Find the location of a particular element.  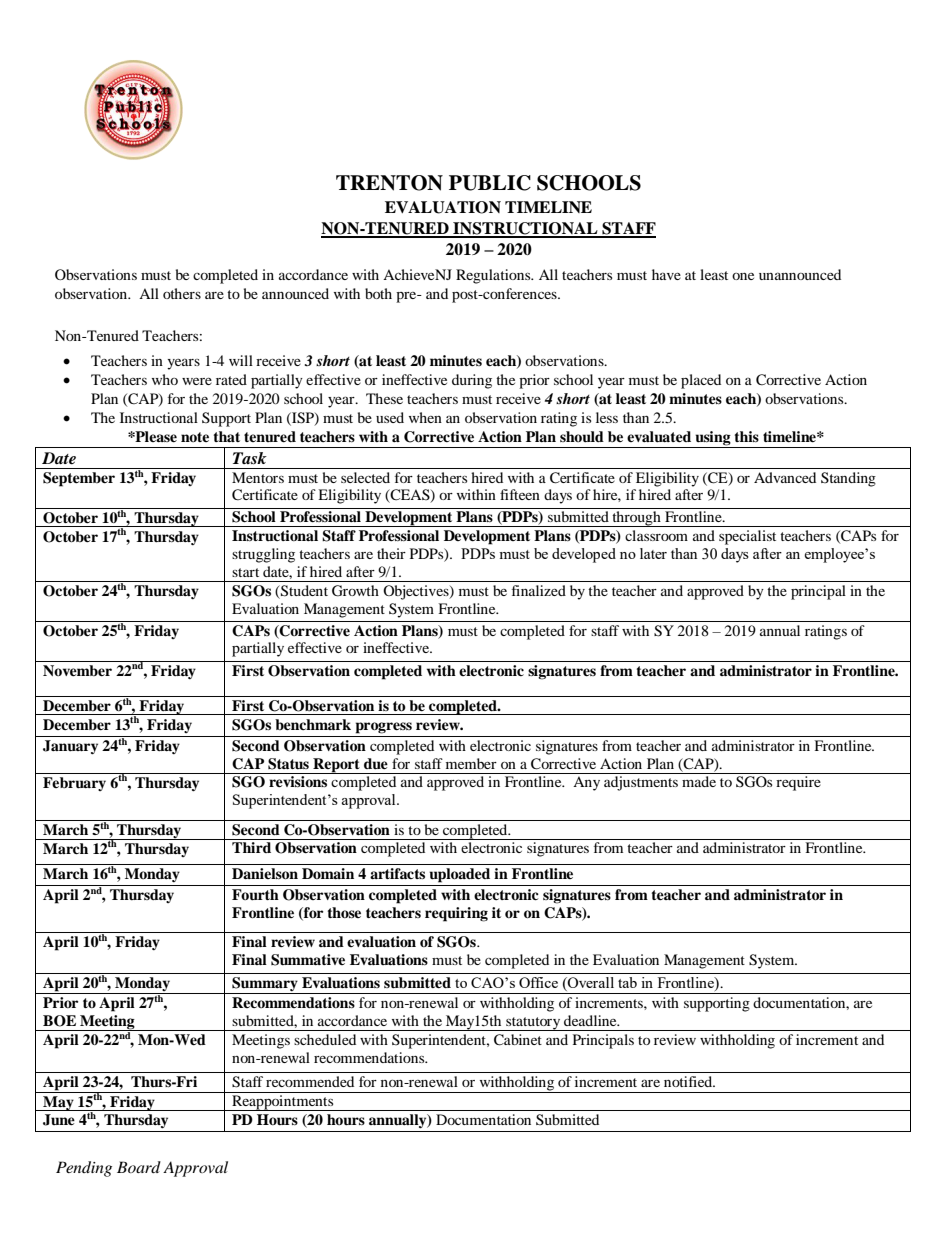

one is located at coordinates (743, 276).
